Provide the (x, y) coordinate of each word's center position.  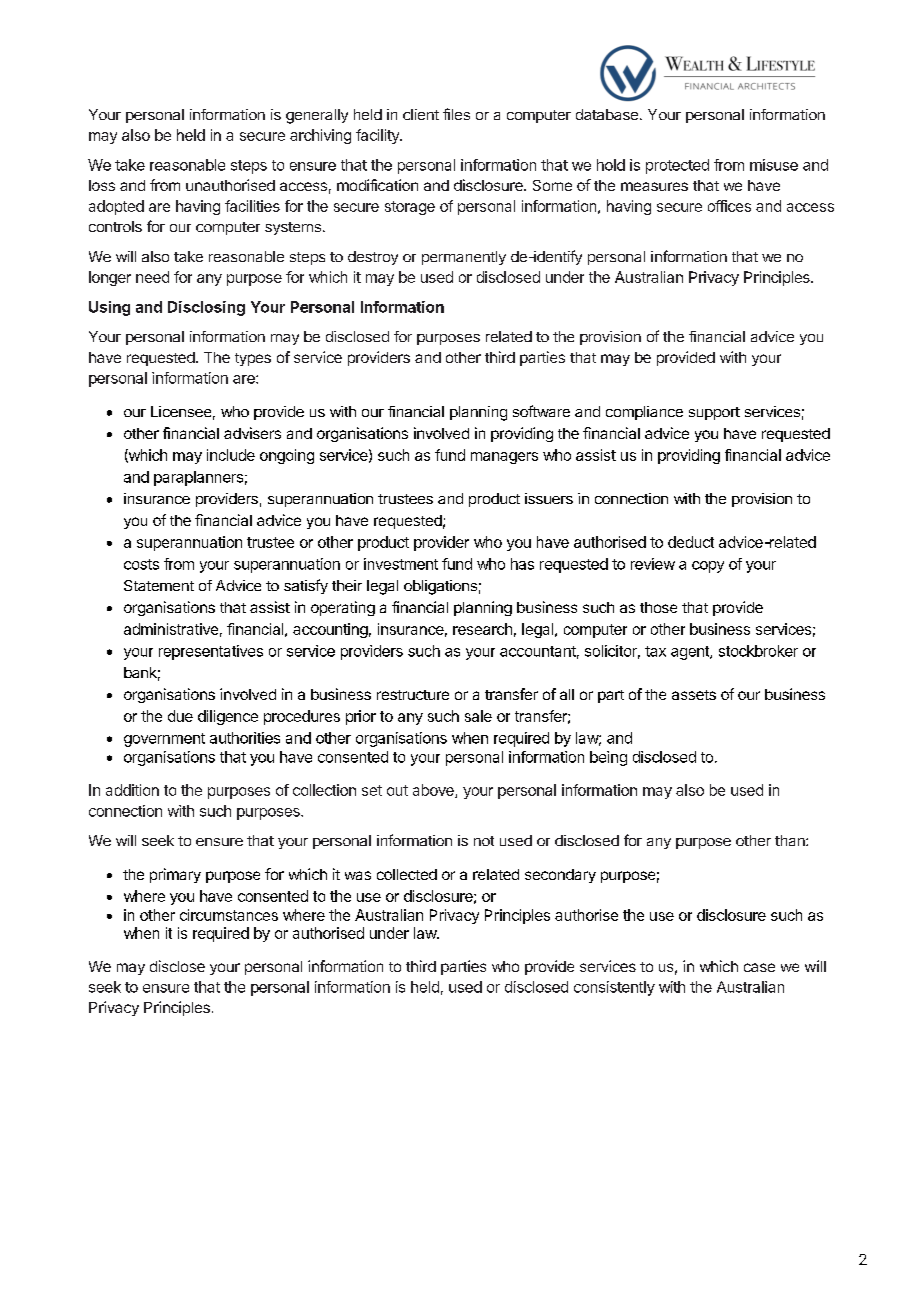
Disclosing (206, 308)
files (456, 114)
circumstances (229, 915)
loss (102, 185)
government (164, 740)
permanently (464, 258)
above (434, 791)
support (714, 413)
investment (401, 564)
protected (677, 166)
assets (694, 695)
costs (141, 564)
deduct (691, 542)
